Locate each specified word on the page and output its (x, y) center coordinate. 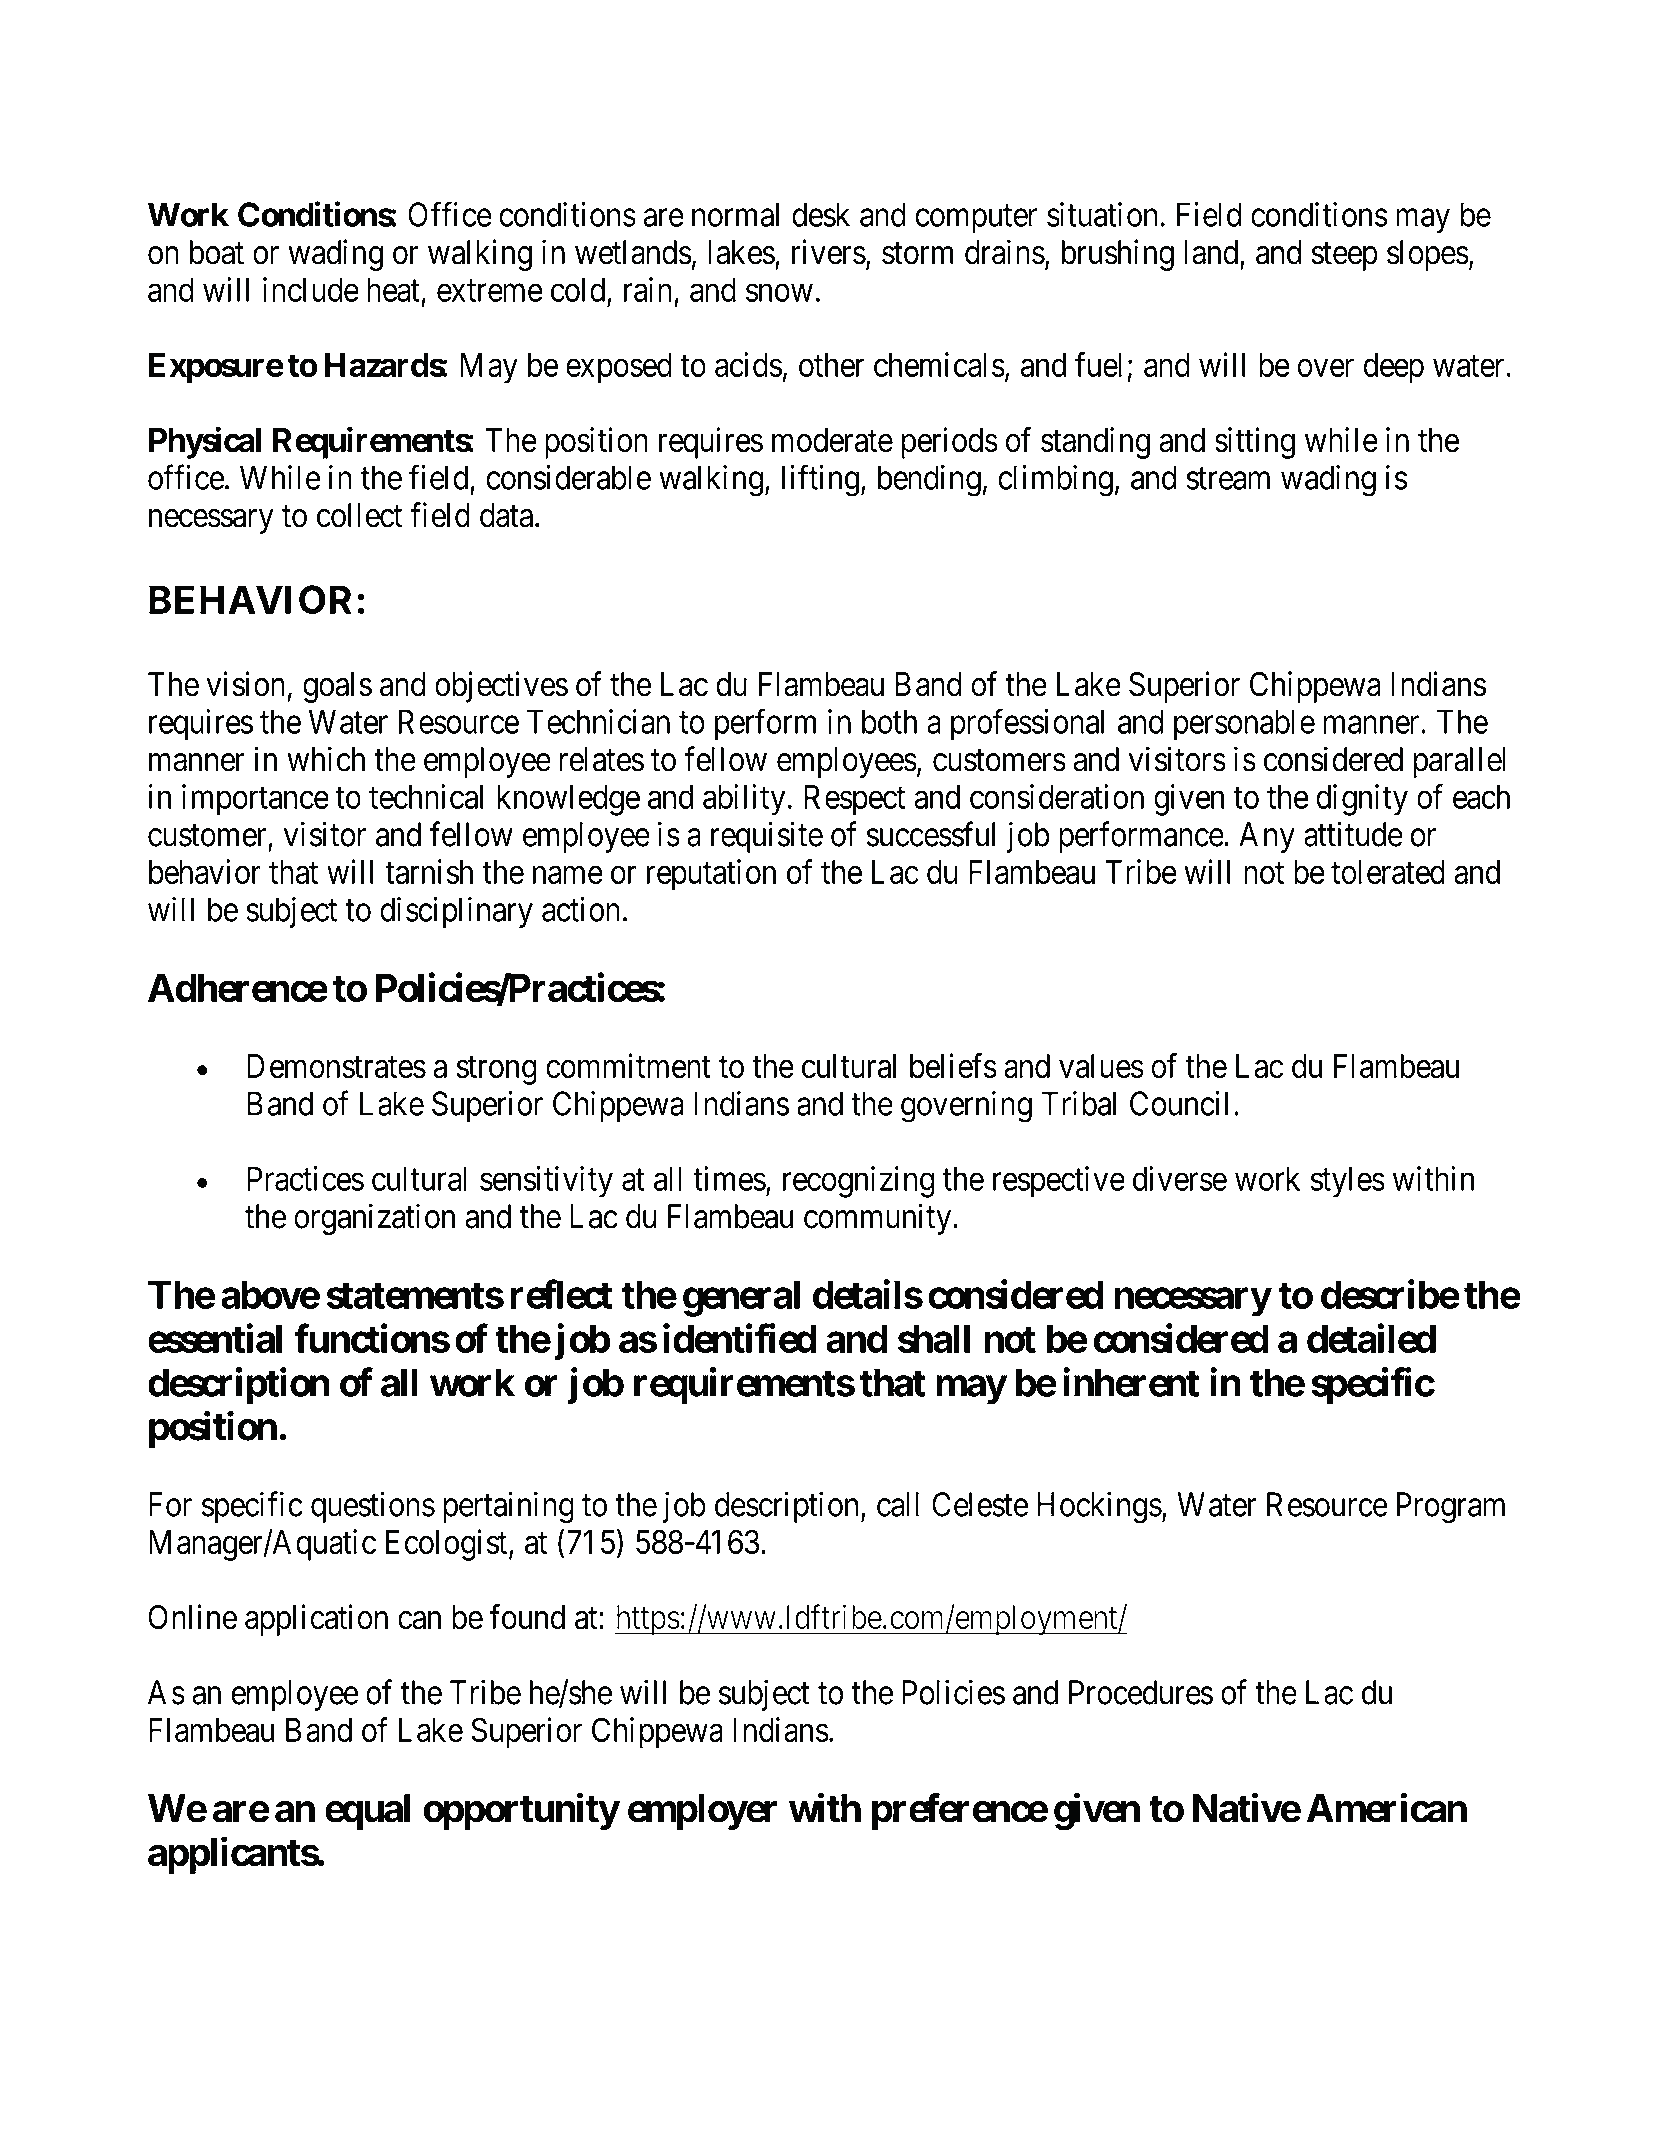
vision (245, 684)
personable (1244, 725)
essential (215, 1338)
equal (367, 1812)
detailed (1371, 1338)
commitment (628, 1066)
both (889, 721)
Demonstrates (336, 1066)
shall (934, 1338)
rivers (829, 252)
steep (1344, 257)
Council (1179, 1103)
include (311, 289)
